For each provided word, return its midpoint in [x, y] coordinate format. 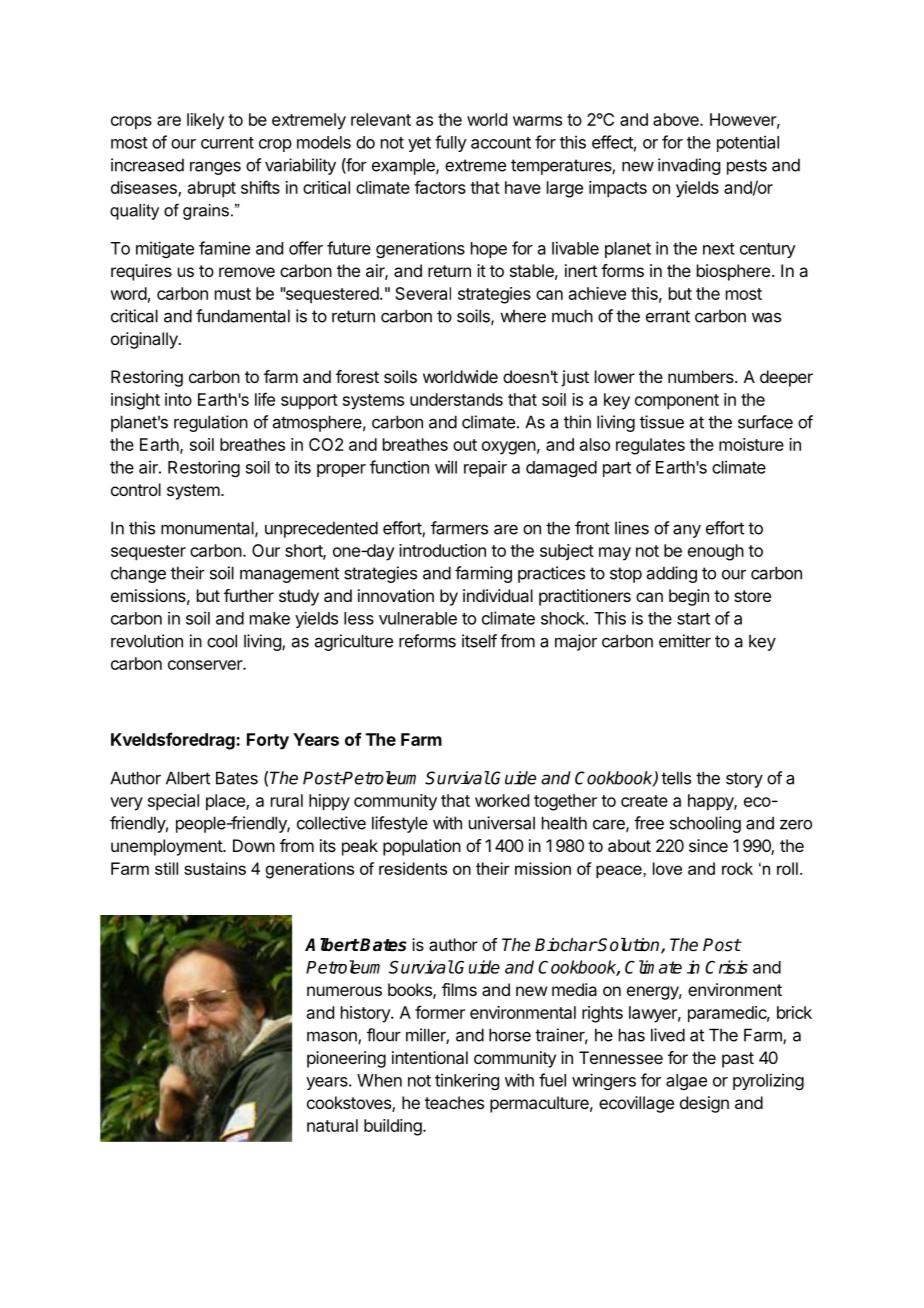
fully [451, 143]
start [693, 619]
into [178, 399]
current [227, 143]
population [422, 847]
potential [748, 143]
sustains [215, 868]
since [708, 845]
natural [332, 1125]
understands [456, 399]
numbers [702, 376]
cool [222, 641]
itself [479, 641]
